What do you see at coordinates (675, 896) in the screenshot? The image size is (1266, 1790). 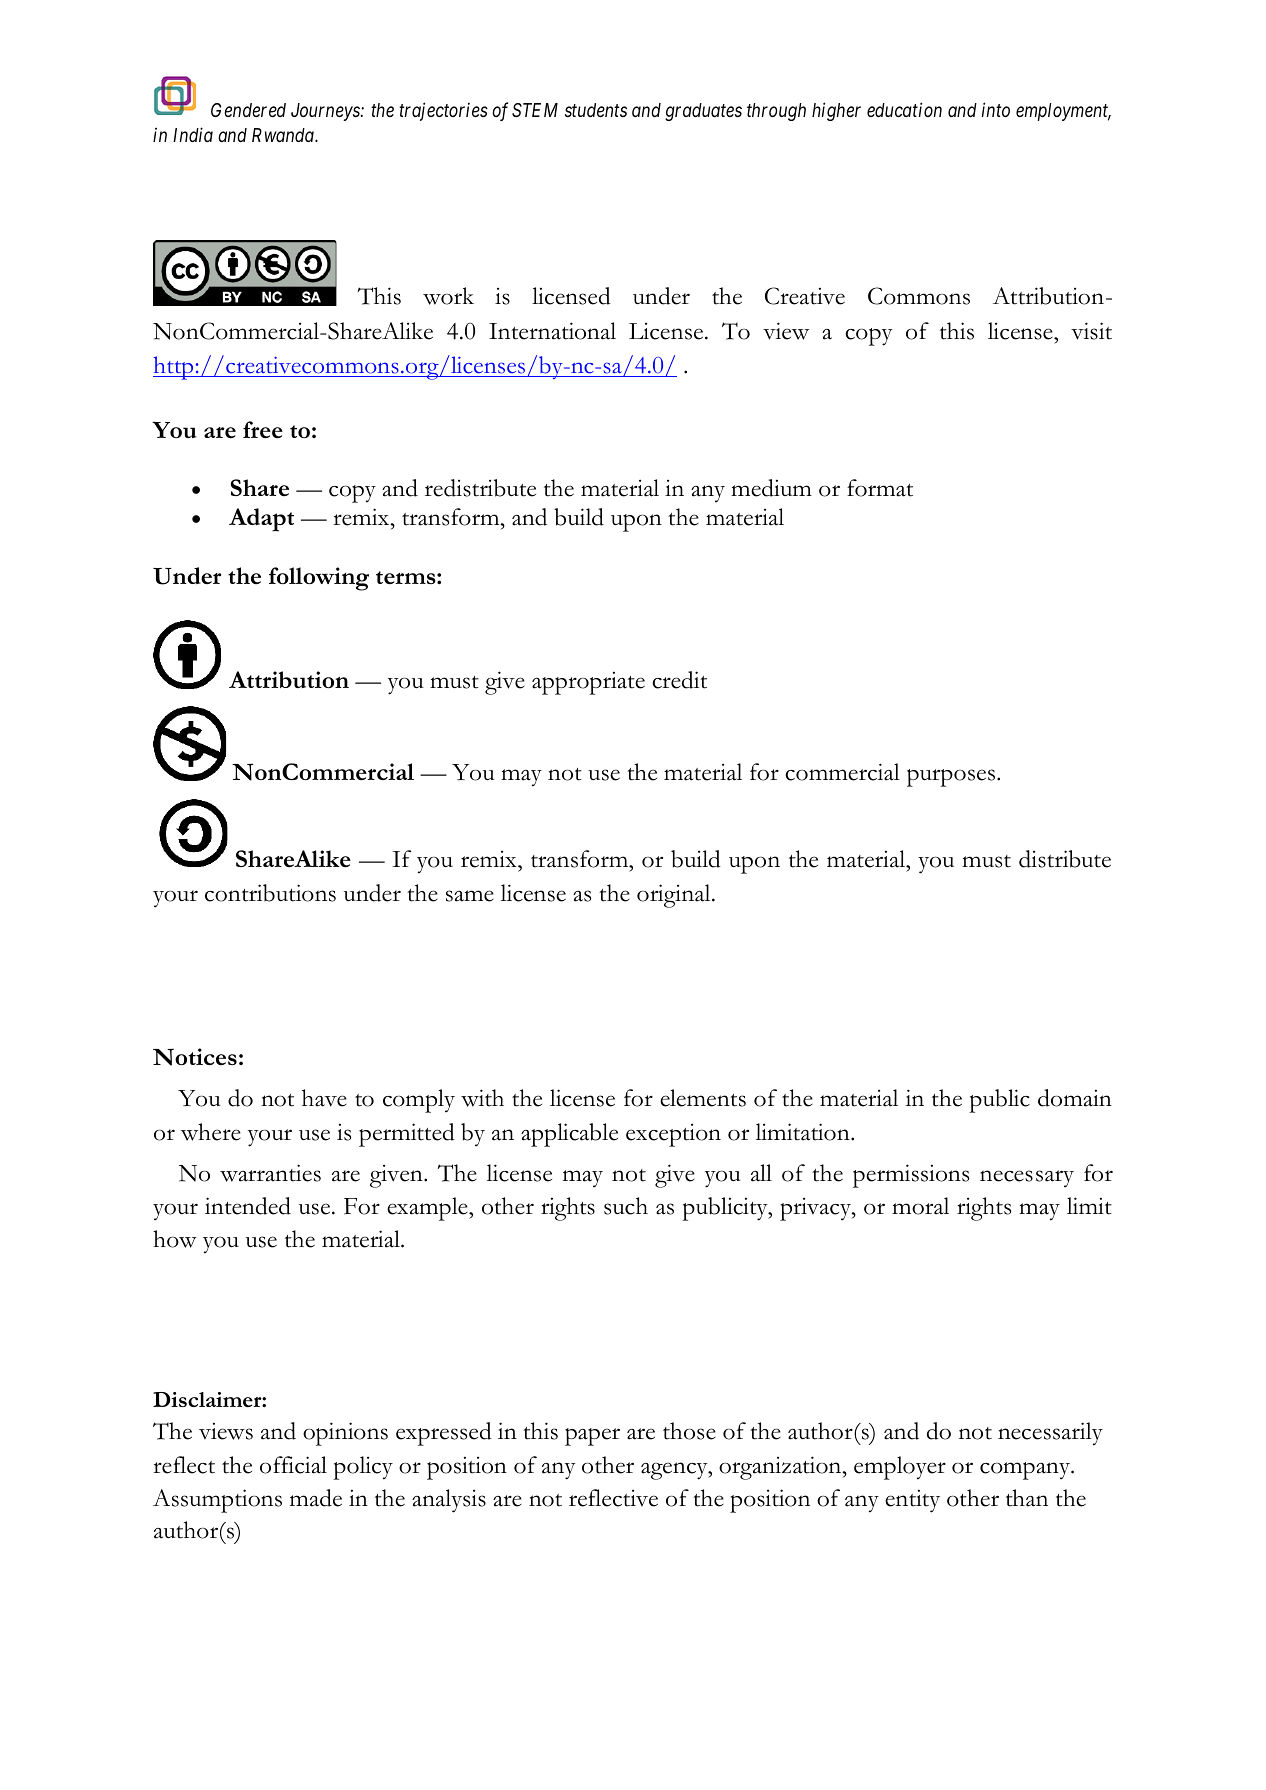 I see `original` at bounding box center [675, 896].
